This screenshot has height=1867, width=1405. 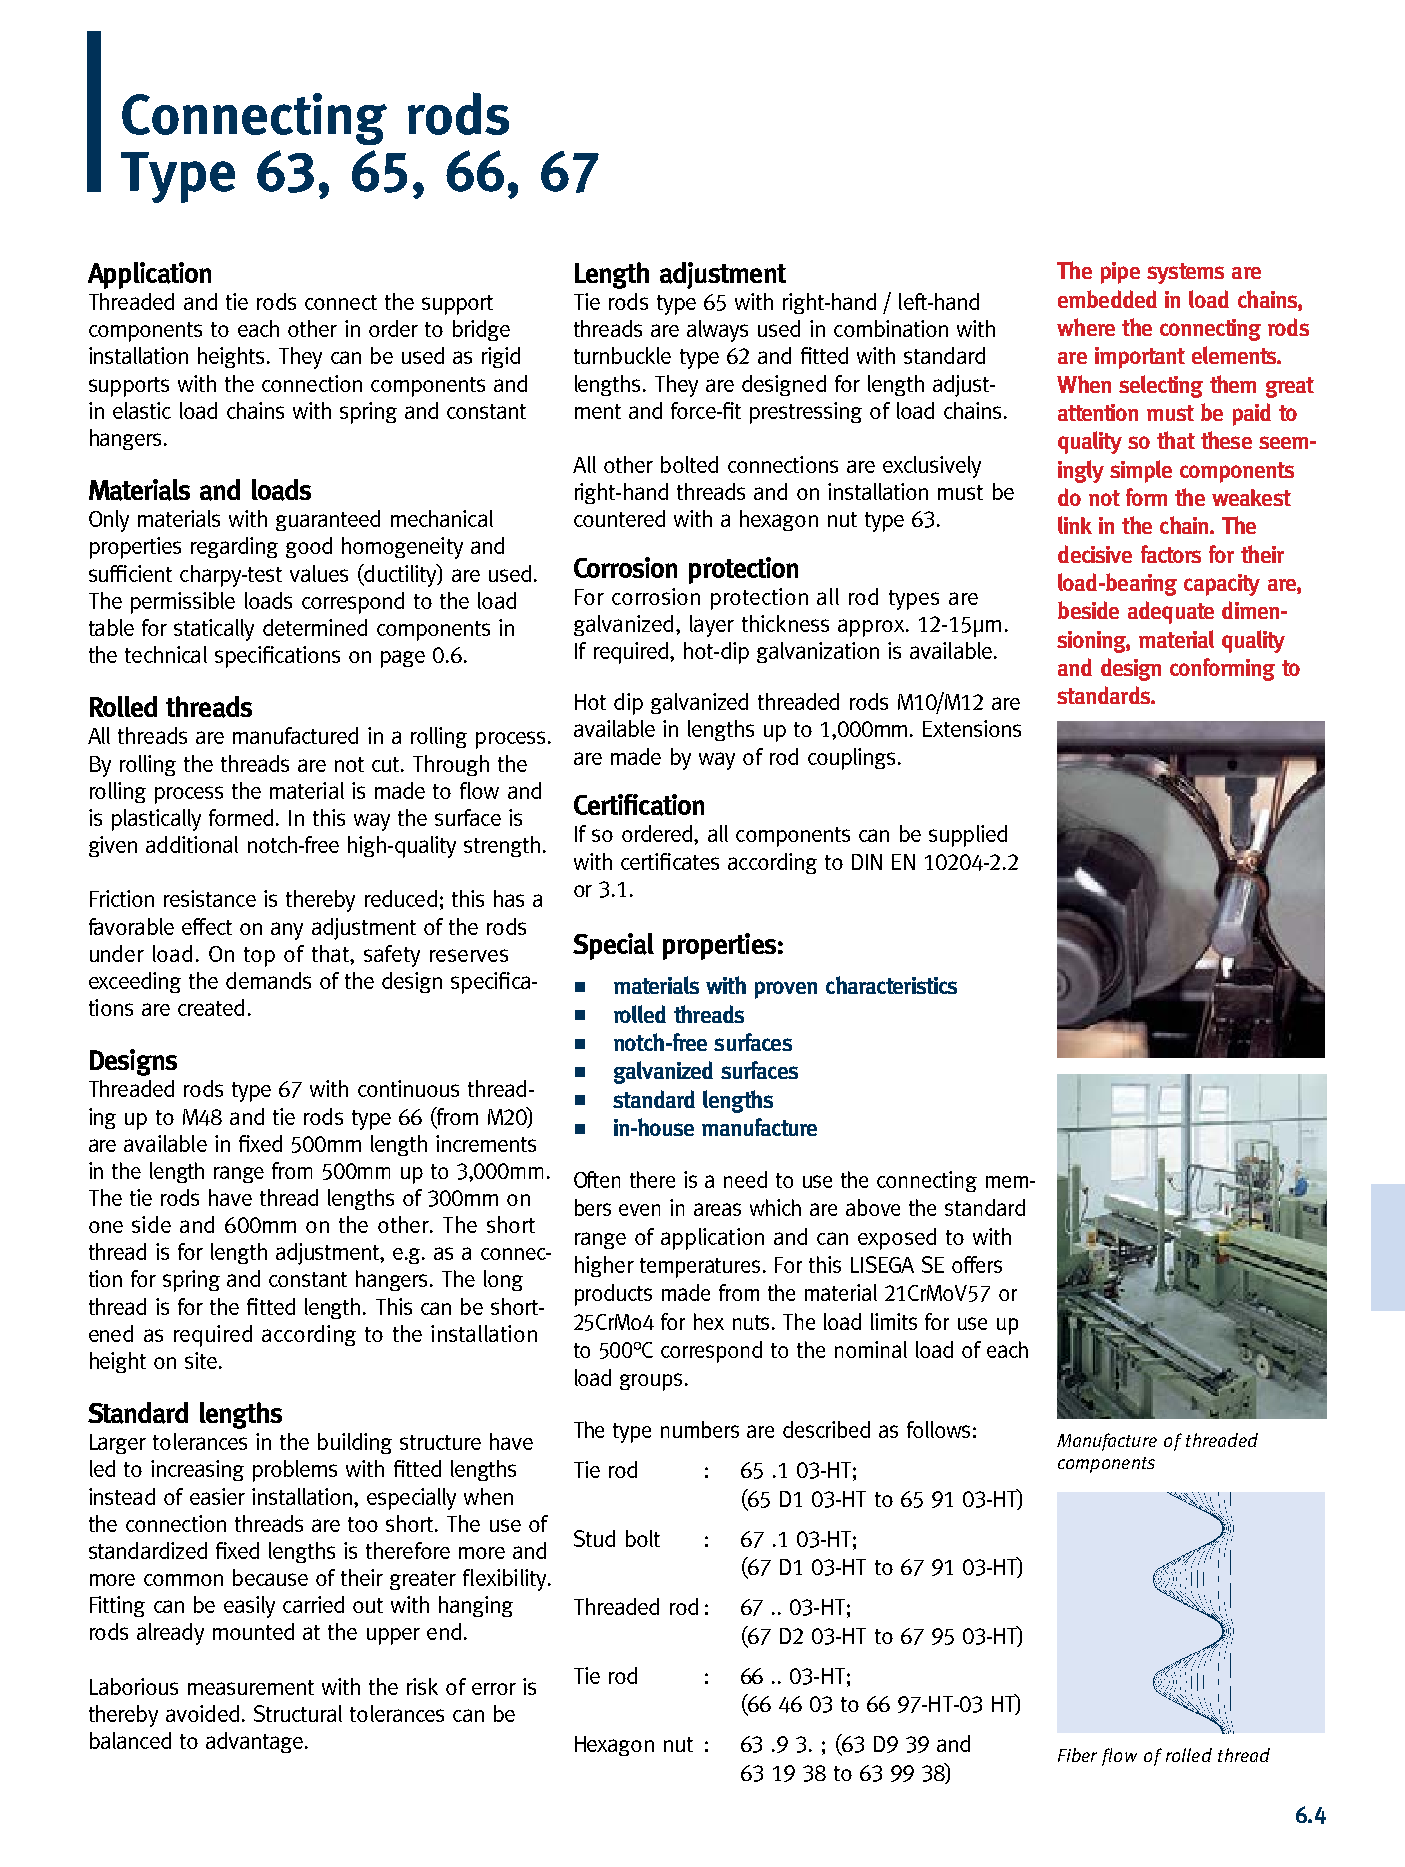 What do you see at coordinates (1107, 299) in the screenshot?
I see `embedded` at bounding box center [1107, 299].
